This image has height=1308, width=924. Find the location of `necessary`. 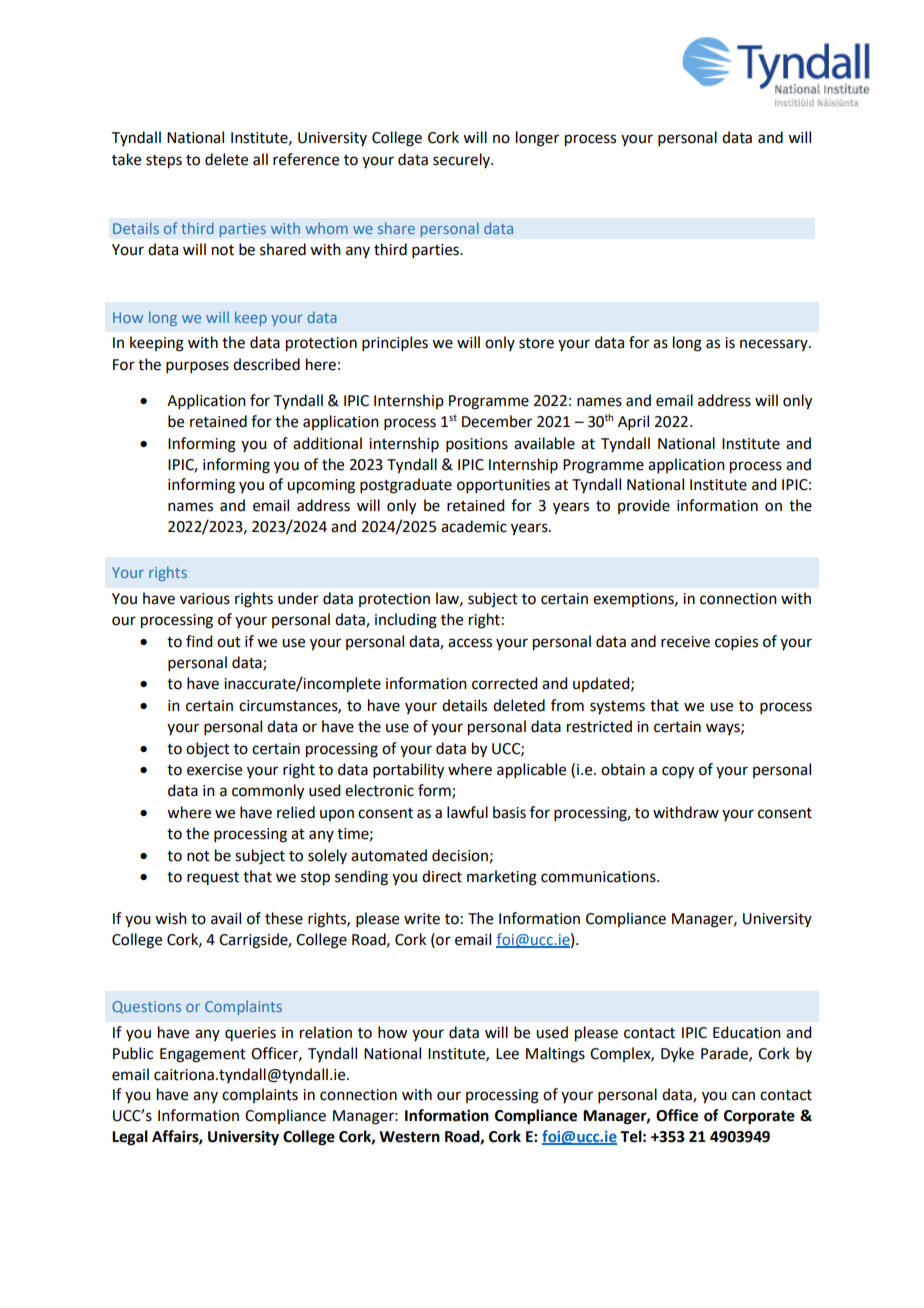

necessary is located at coordinates (775, 345).
